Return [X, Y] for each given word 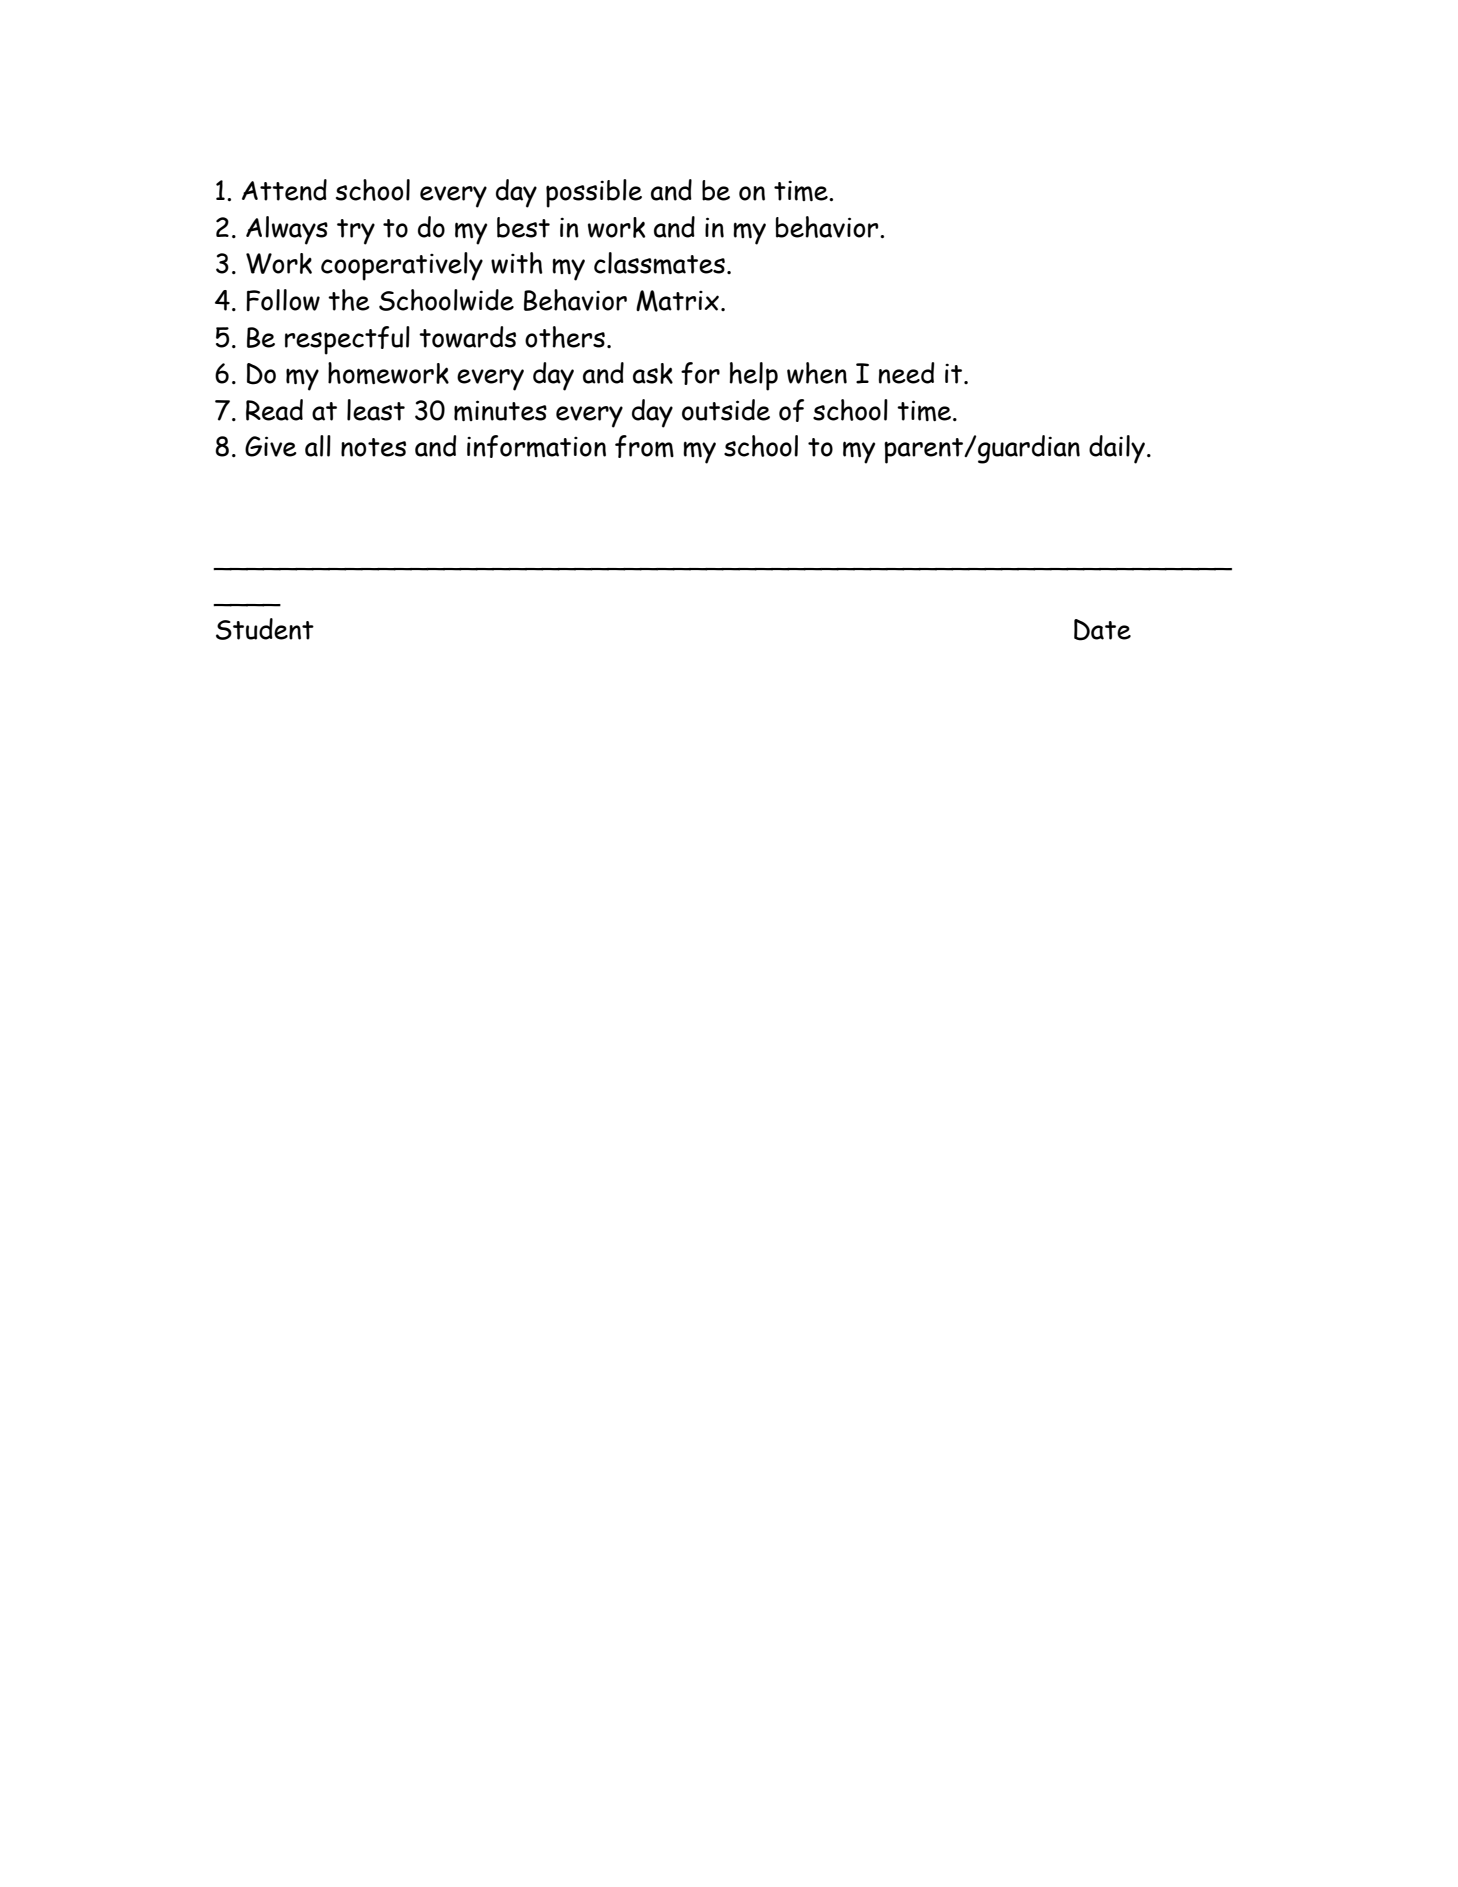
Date [1102, 630]
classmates [659, 263]
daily [1117, 449]
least [376, 410]
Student [265, 629]
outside [726, 410]
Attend [284, 190]
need [906, 373]
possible [594, 193]
